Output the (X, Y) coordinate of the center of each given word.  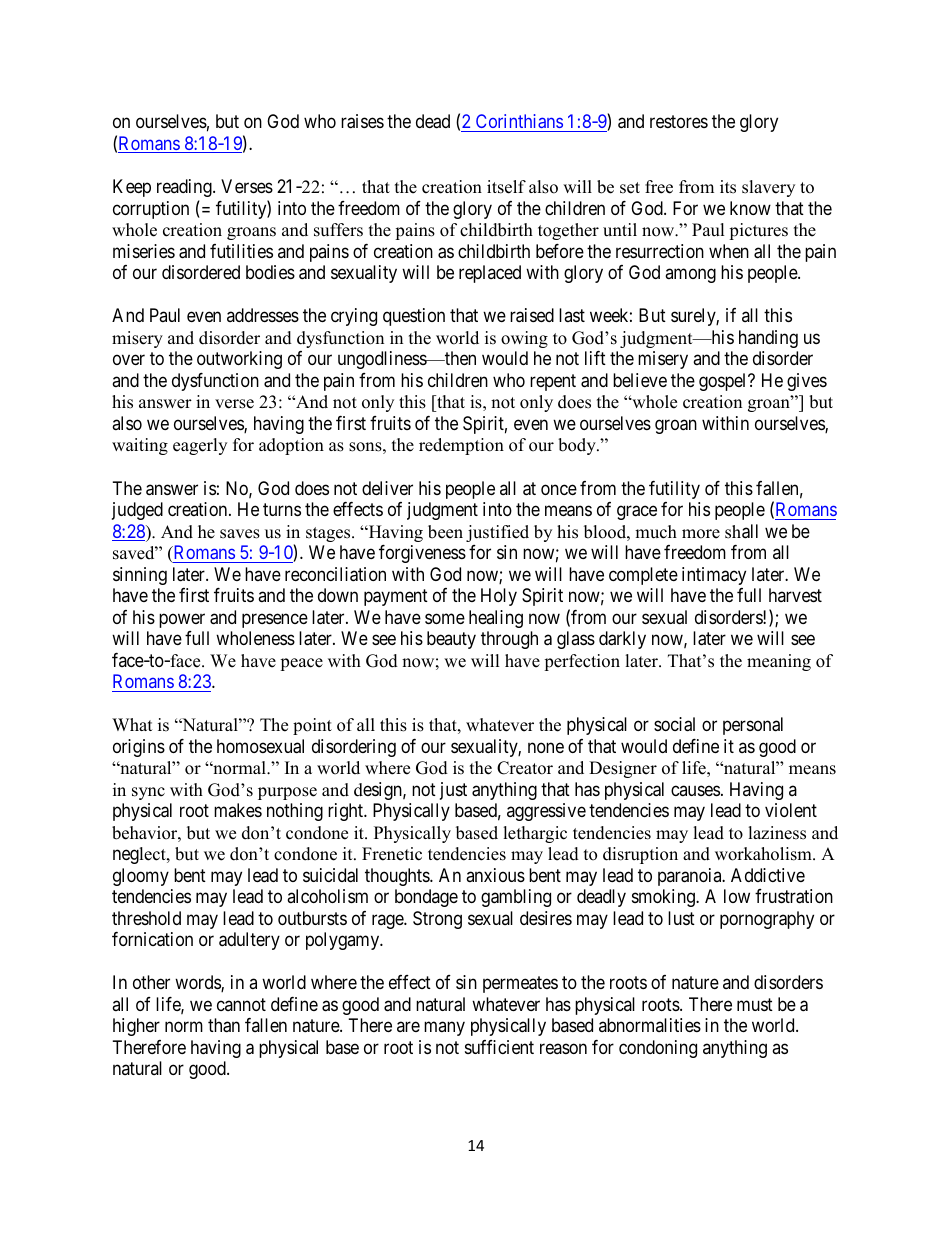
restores (679, 122)
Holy (499, 597)
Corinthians (518, 123)
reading (185, 188)
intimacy (714, 576)
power (182, 620)
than (224, 1025)
